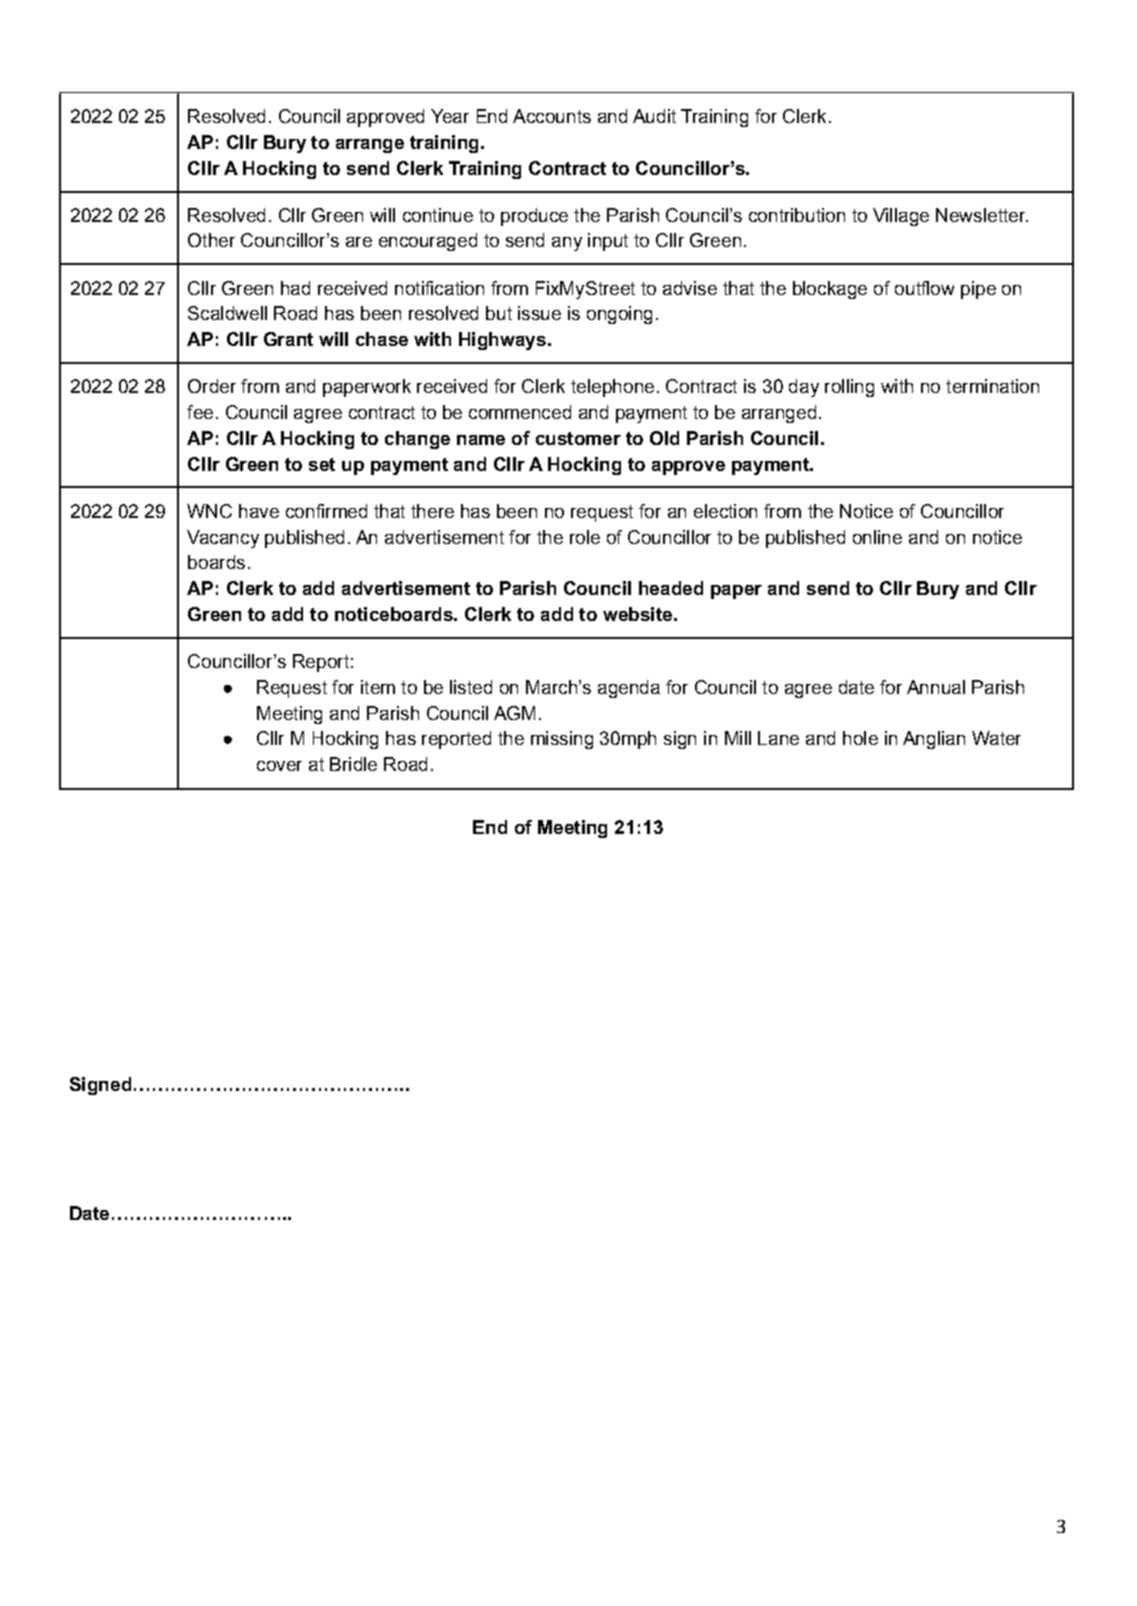 This image has height=1606, width=1137. Describe the element at coordinates (322, 464) in the image. I see `set` at that location.
